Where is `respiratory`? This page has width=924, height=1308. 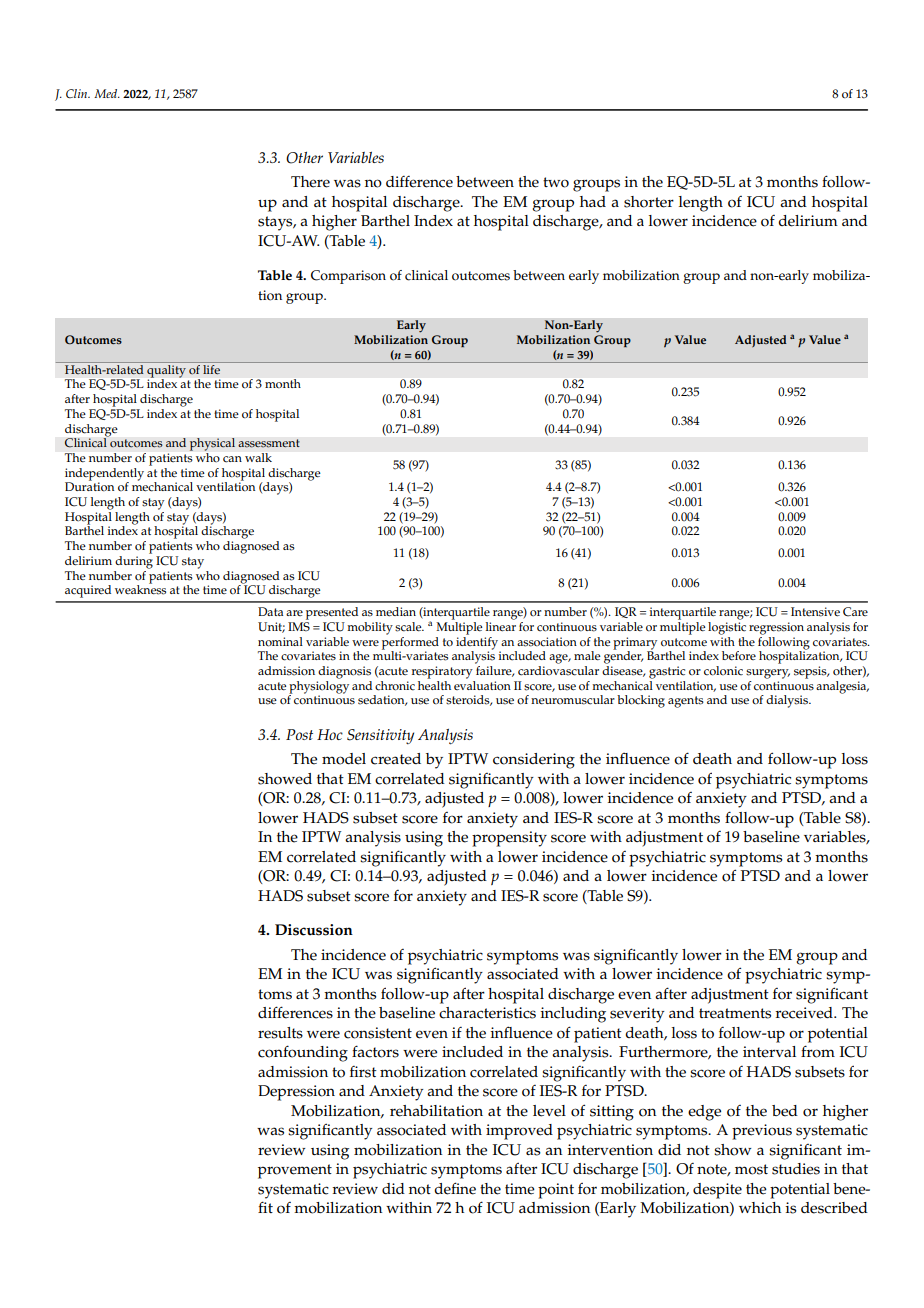 respiratory is located at coordinates (442, 672).
